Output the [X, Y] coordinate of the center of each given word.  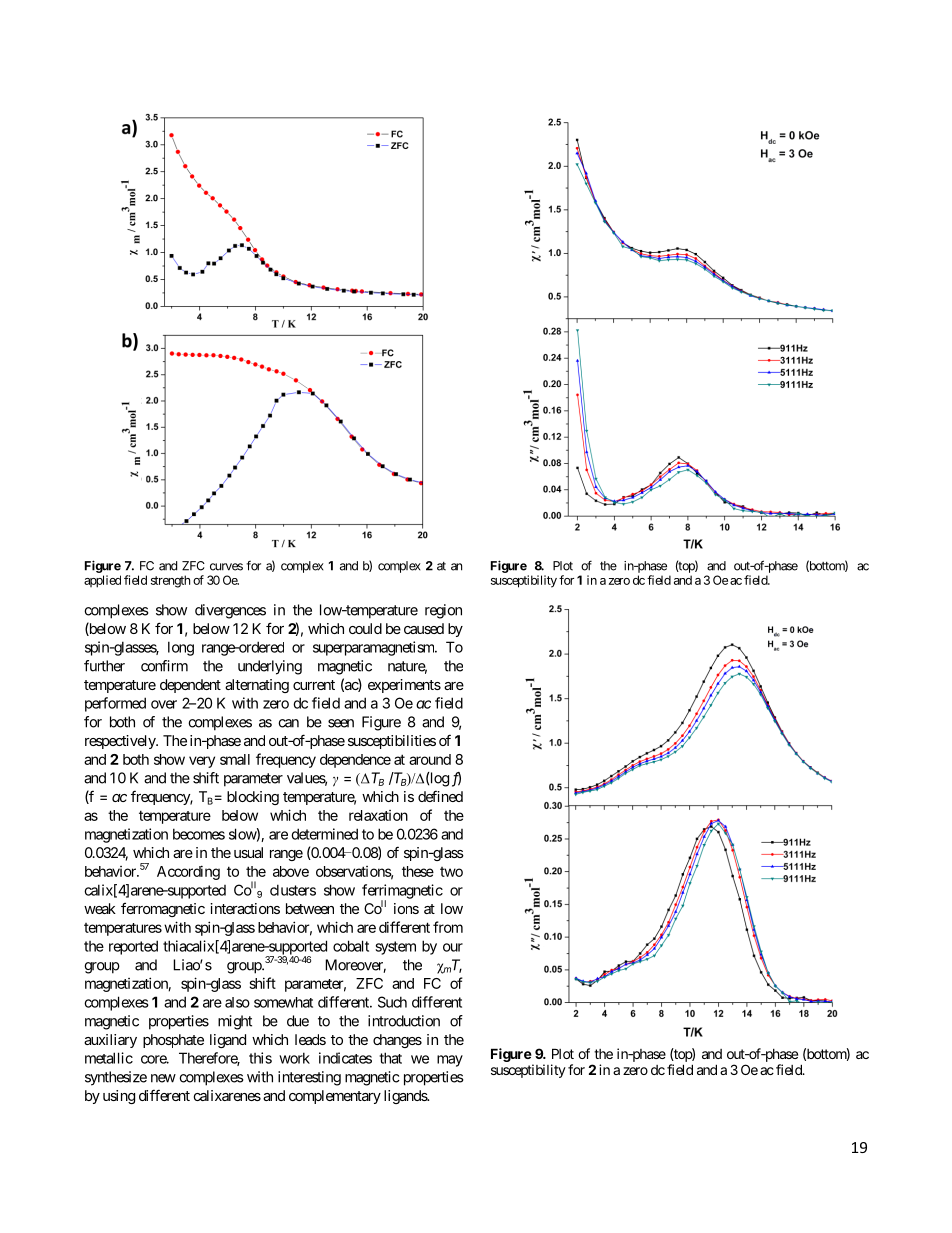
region [443, 611]
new [163, 1078]
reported [133, 947]
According [188, 872]
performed [115, 704]
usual [248, 852]
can [288, 723]
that [390, 1058]
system [395, 948]
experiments [404, 686]
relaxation [378, 815]
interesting [309, 1078]
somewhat [283, 1002]
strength [170, 581]
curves [226, 567]
